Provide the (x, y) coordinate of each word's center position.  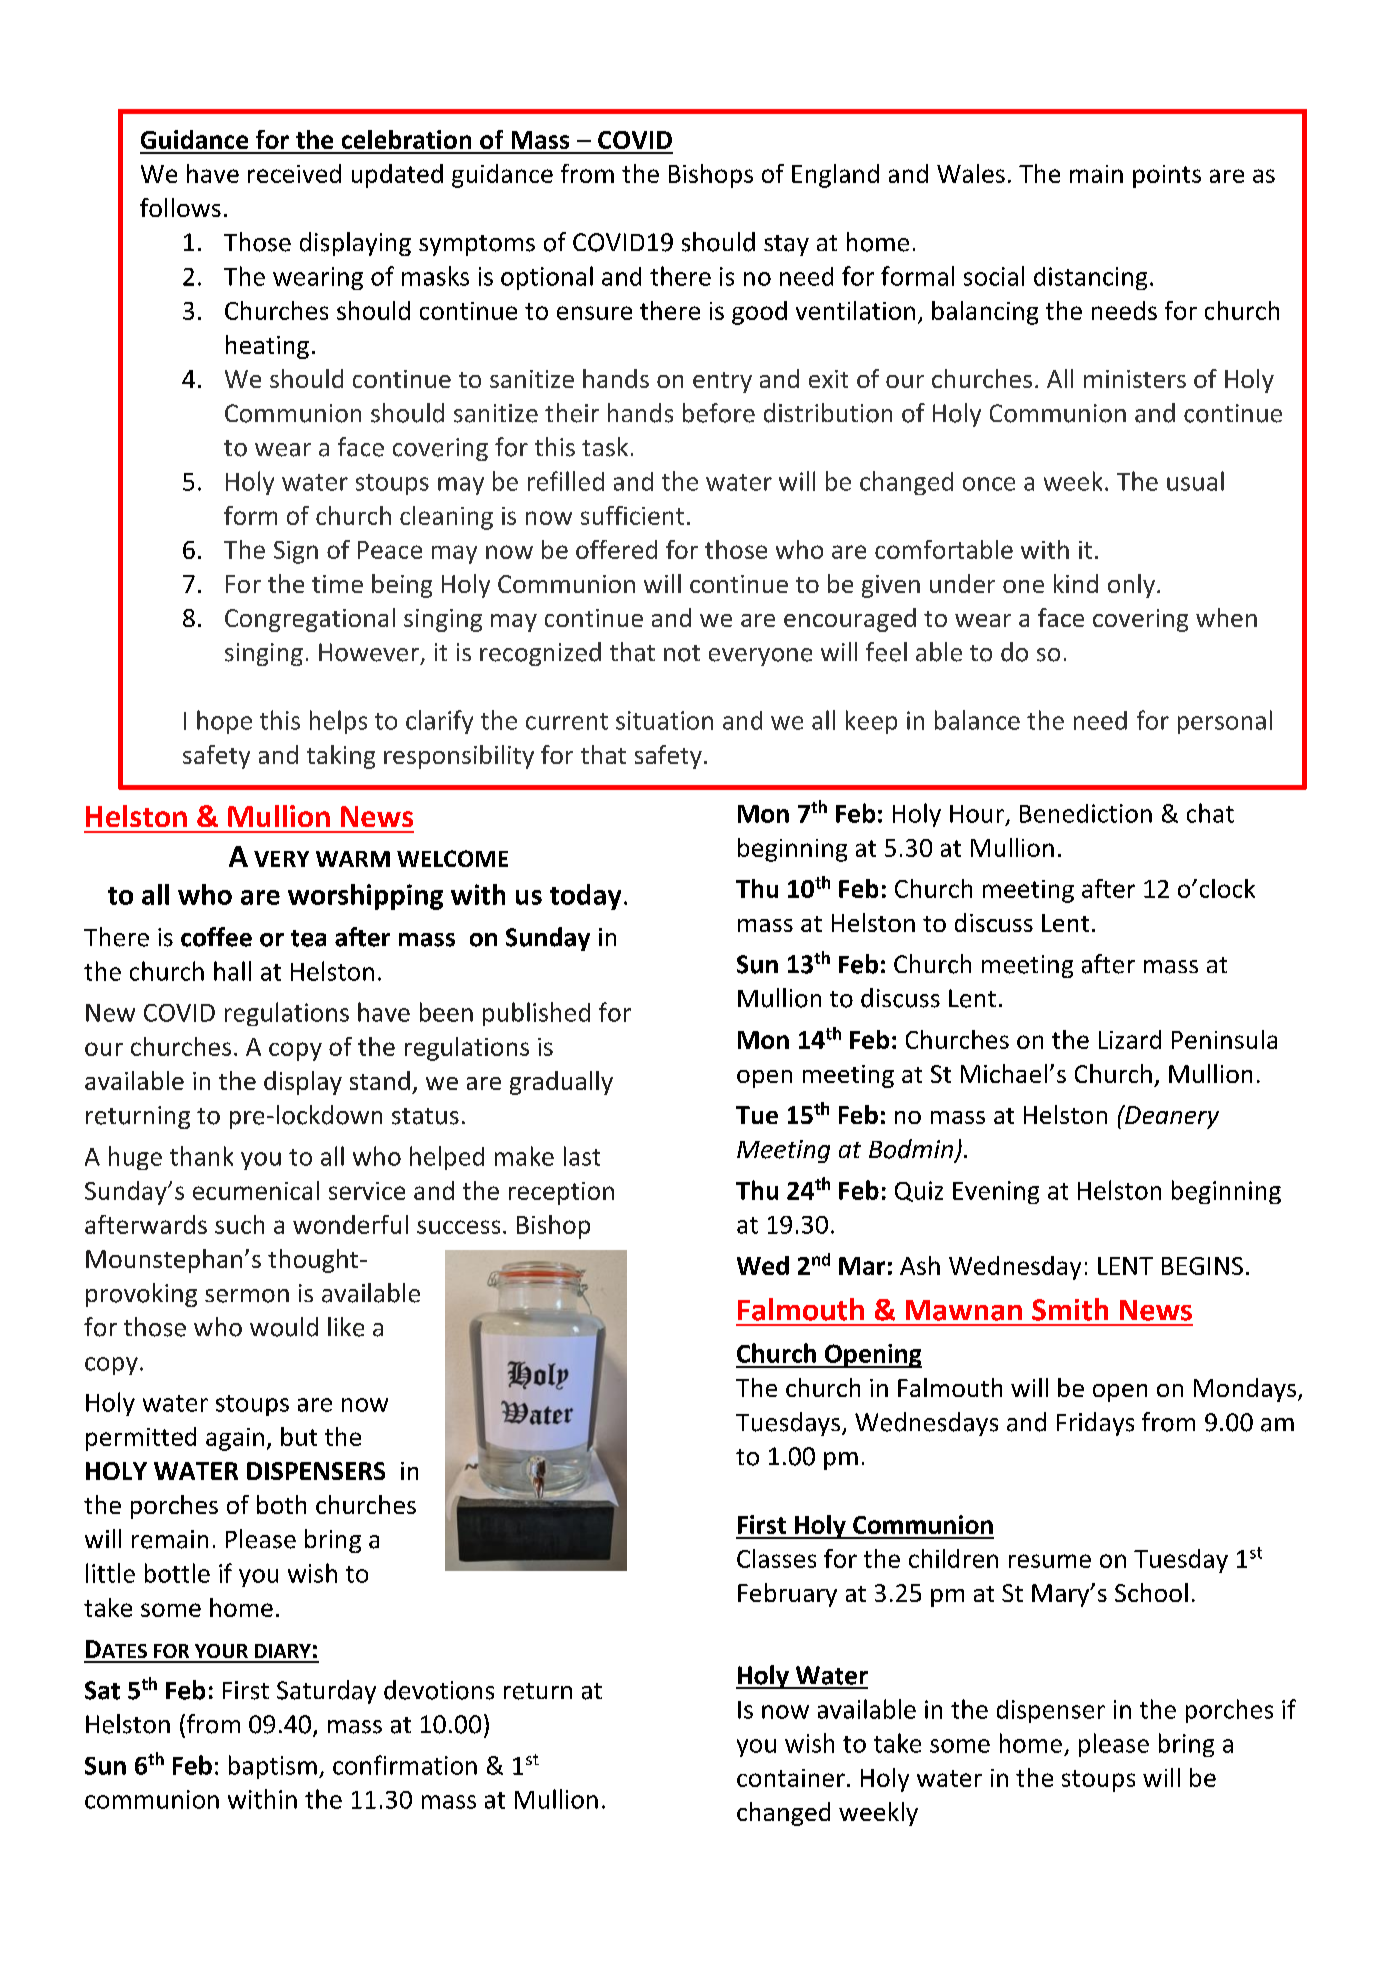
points (1167, 176)
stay (786, 245)
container (791, 1778)
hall (232, 971)
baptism (273, 1767)
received (294, 173)
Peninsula (1224, 1039)
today (585, 897)
